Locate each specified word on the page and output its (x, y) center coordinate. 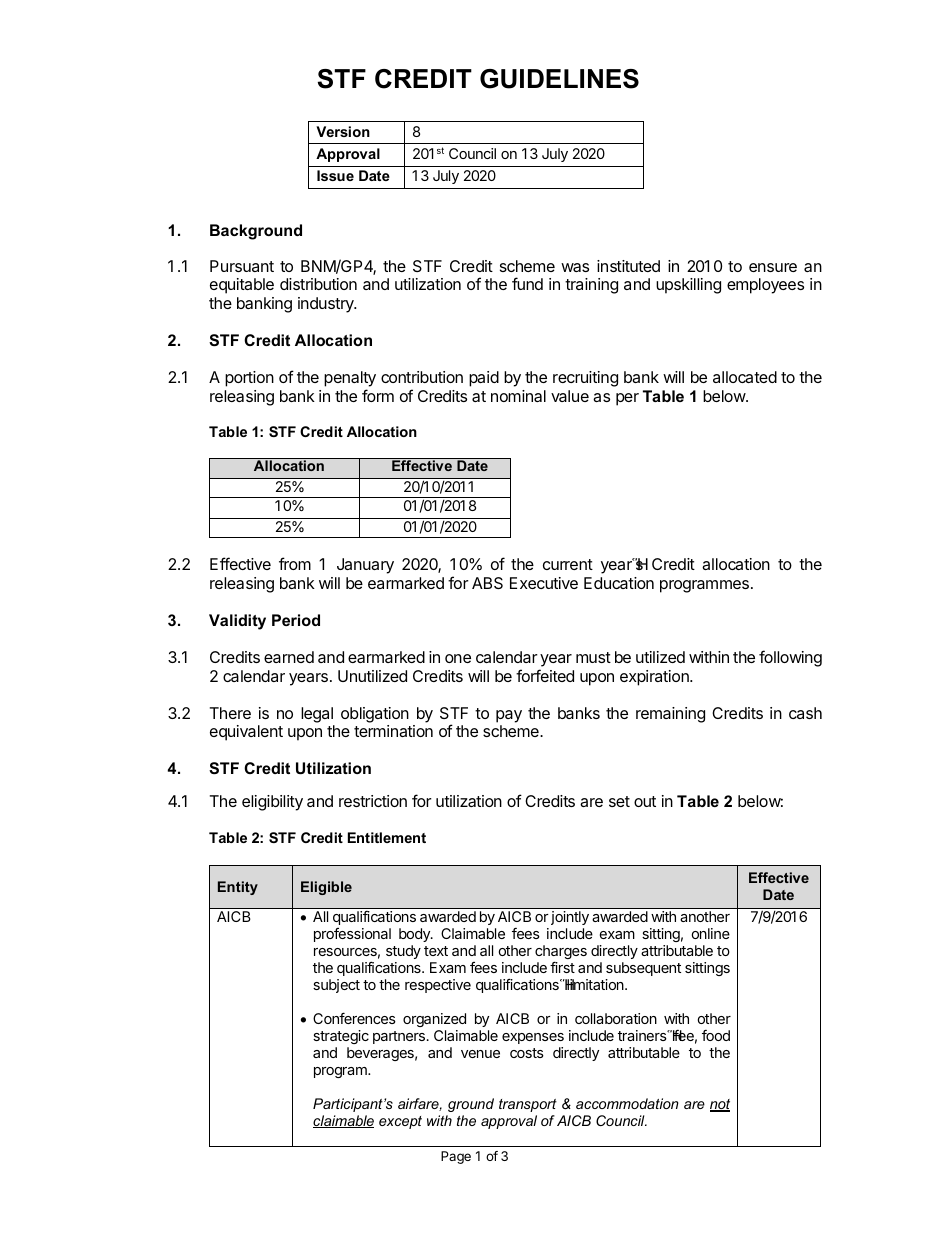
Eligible (326, 888)
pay (509, 716)
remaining (670, 715)
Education (619, 583)
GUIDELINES (559, 79)
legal (317, 715)
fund (527, 283)
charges (561, 954)
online (711, 933)
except (400, 1122)
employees (765, 286)
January (365, 566)
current (568, 564)
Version (343, 131)
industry (327, 305)
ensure (773, 267)
